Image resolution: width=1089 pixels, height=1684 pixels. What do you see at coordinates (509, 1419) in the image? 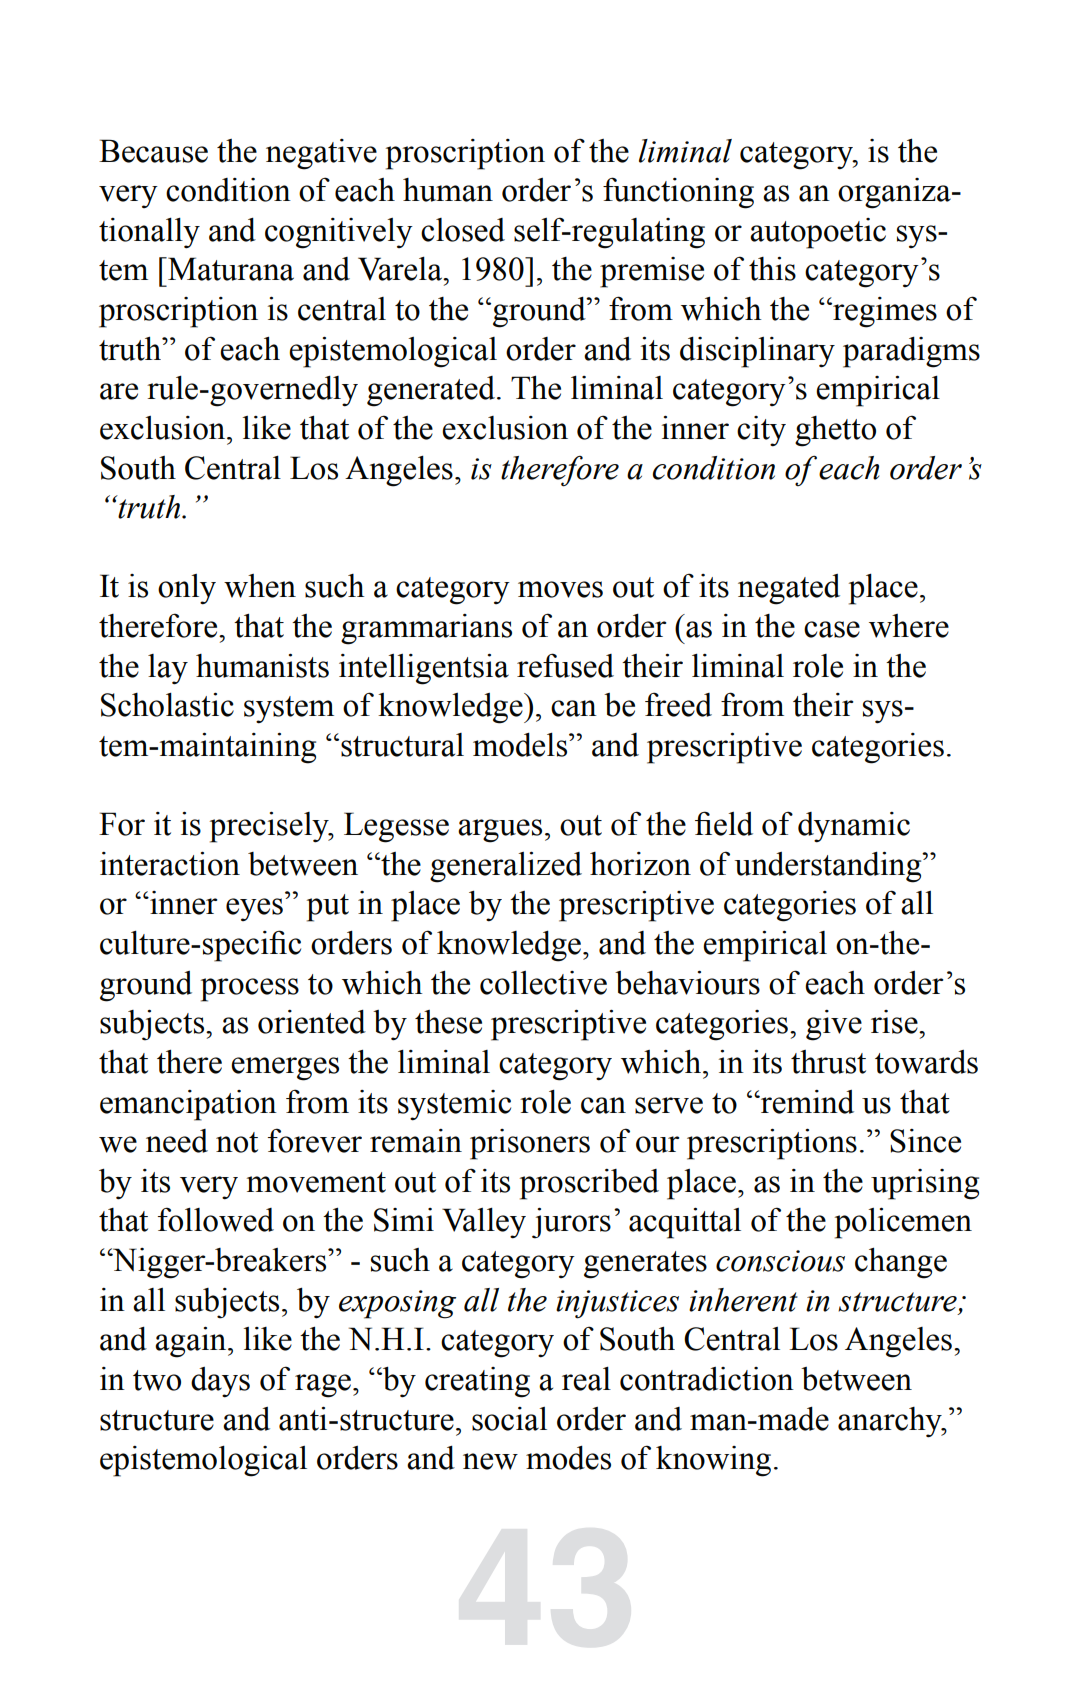
I see `social` at bounding box center [509, 1419].
